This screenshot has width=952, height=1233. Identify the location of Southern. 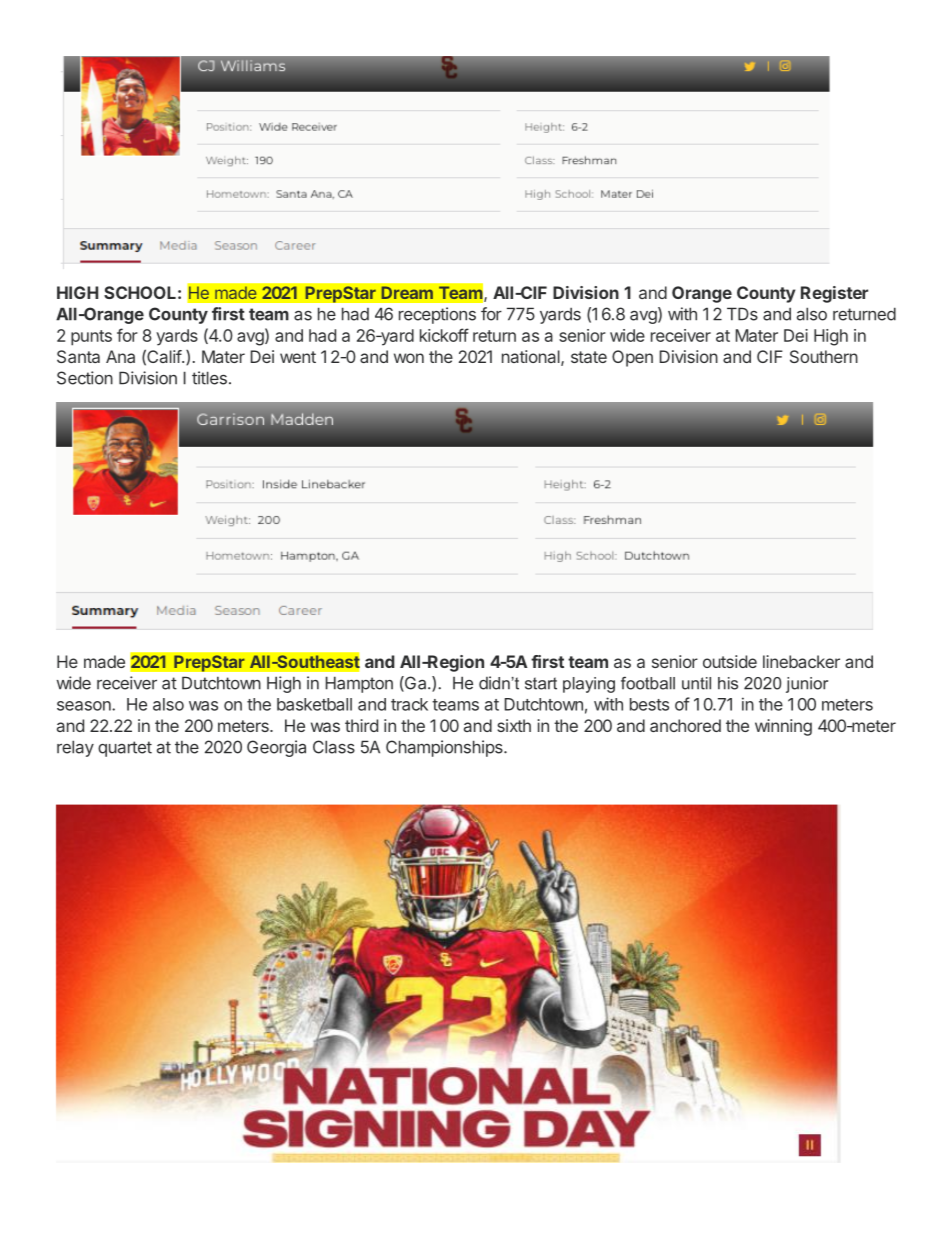
(824, 356).
